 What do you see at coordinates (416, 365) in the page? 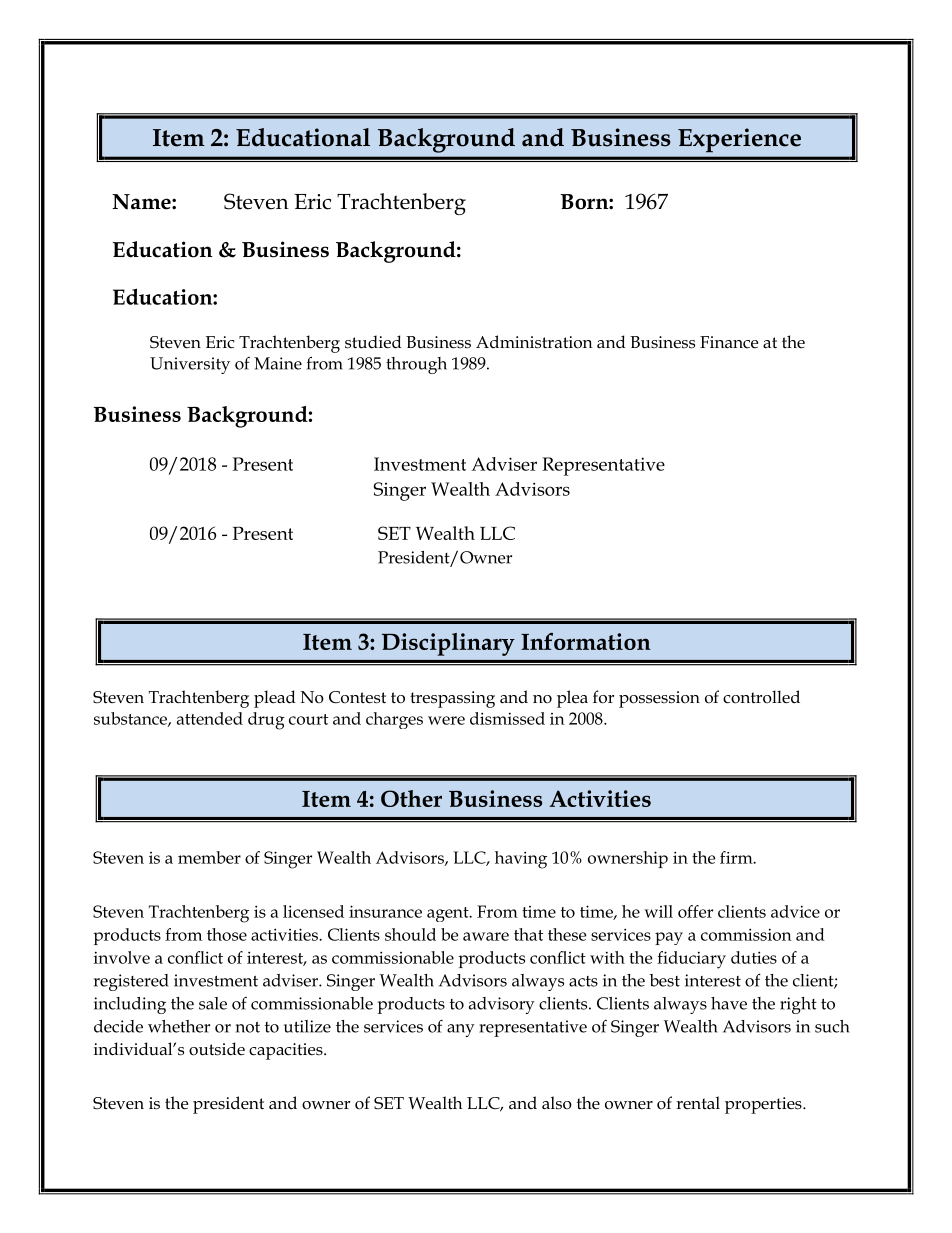
I see `through` at bounding box center [416, 365].
